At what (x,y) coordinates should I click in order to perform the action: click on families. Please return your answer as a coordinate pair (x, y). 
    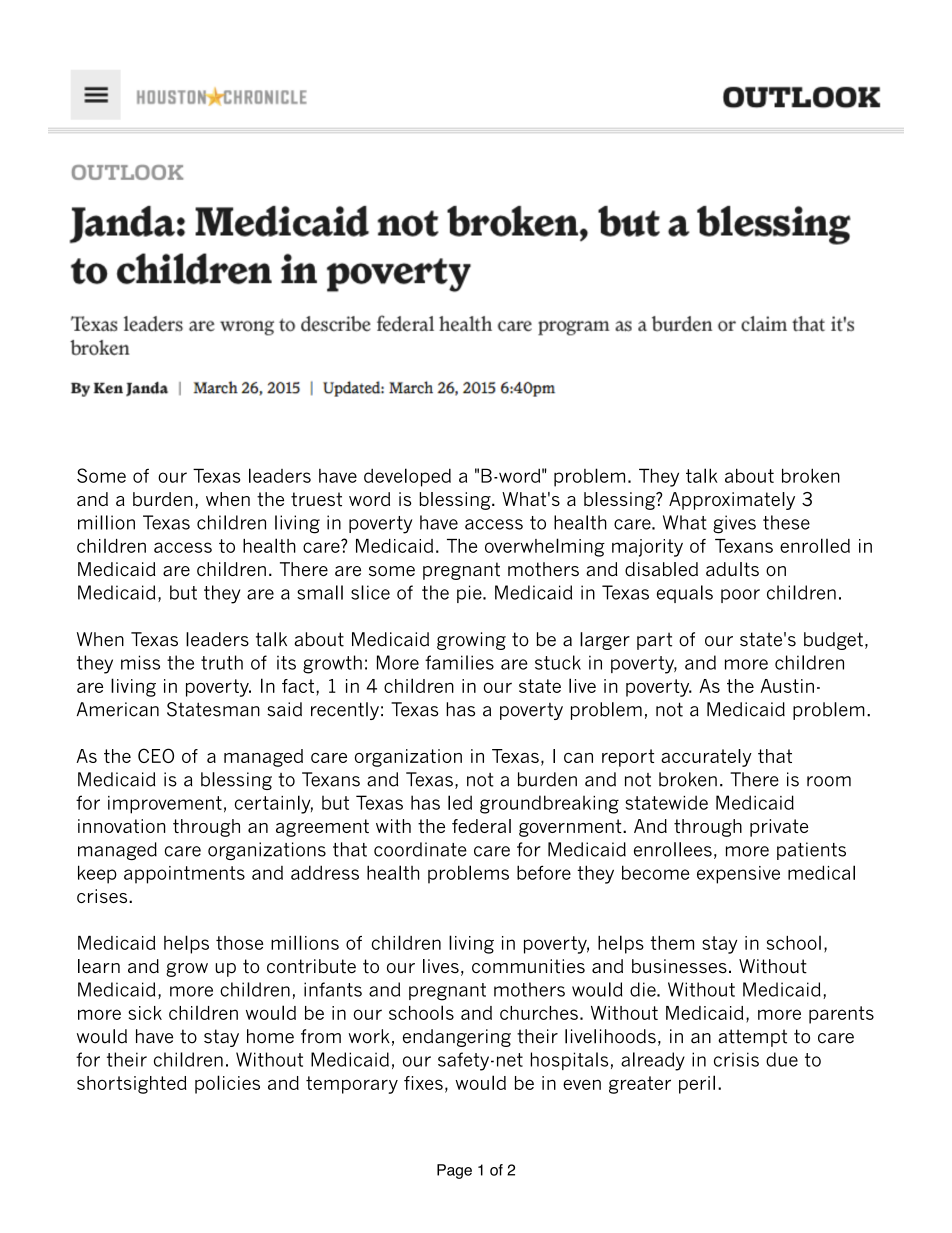
    Looking at the image, I should click on (459, 662).
